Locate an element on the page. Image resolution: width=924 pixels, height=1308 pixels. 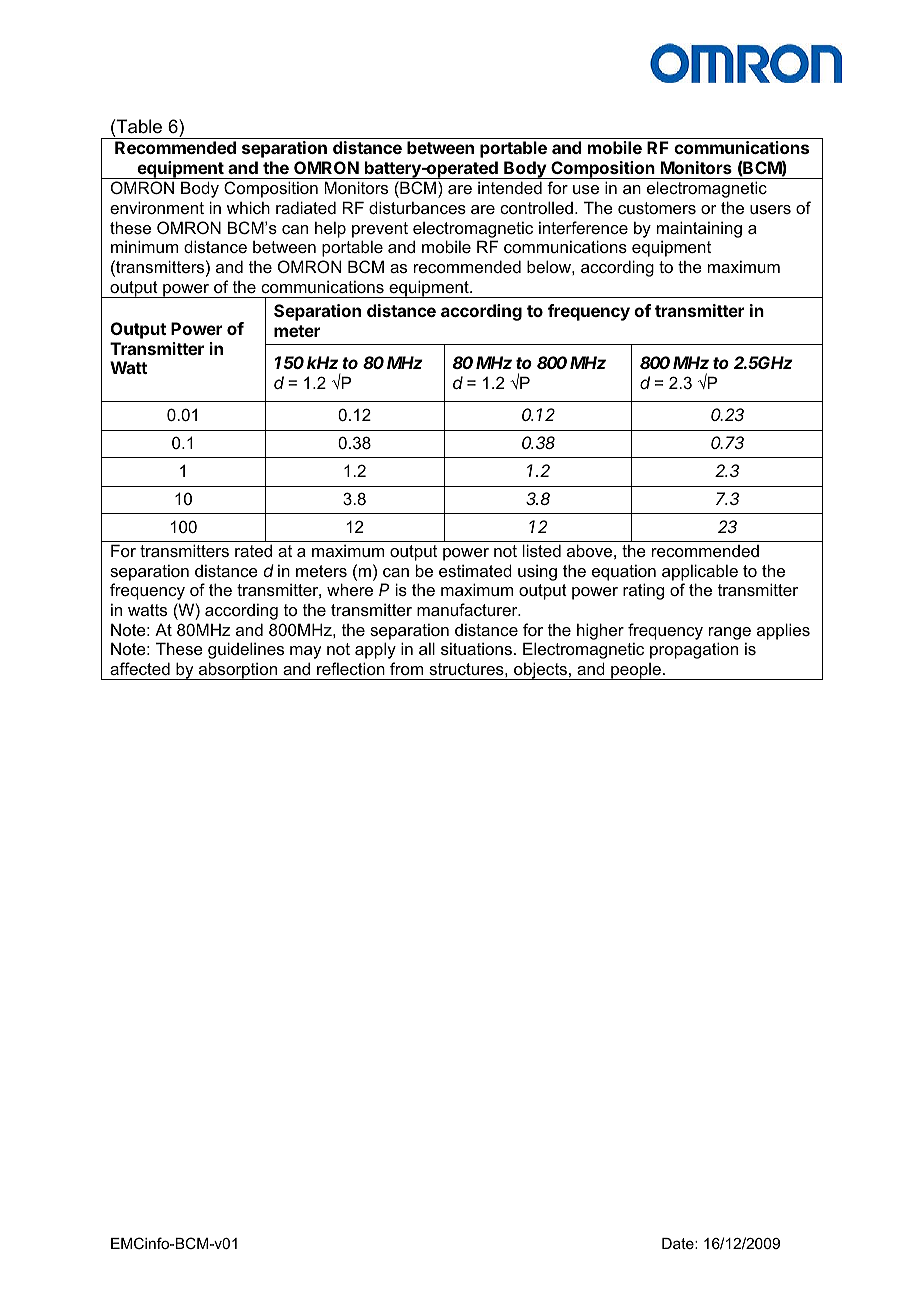
prevent is located at coordinates (380, 230).
